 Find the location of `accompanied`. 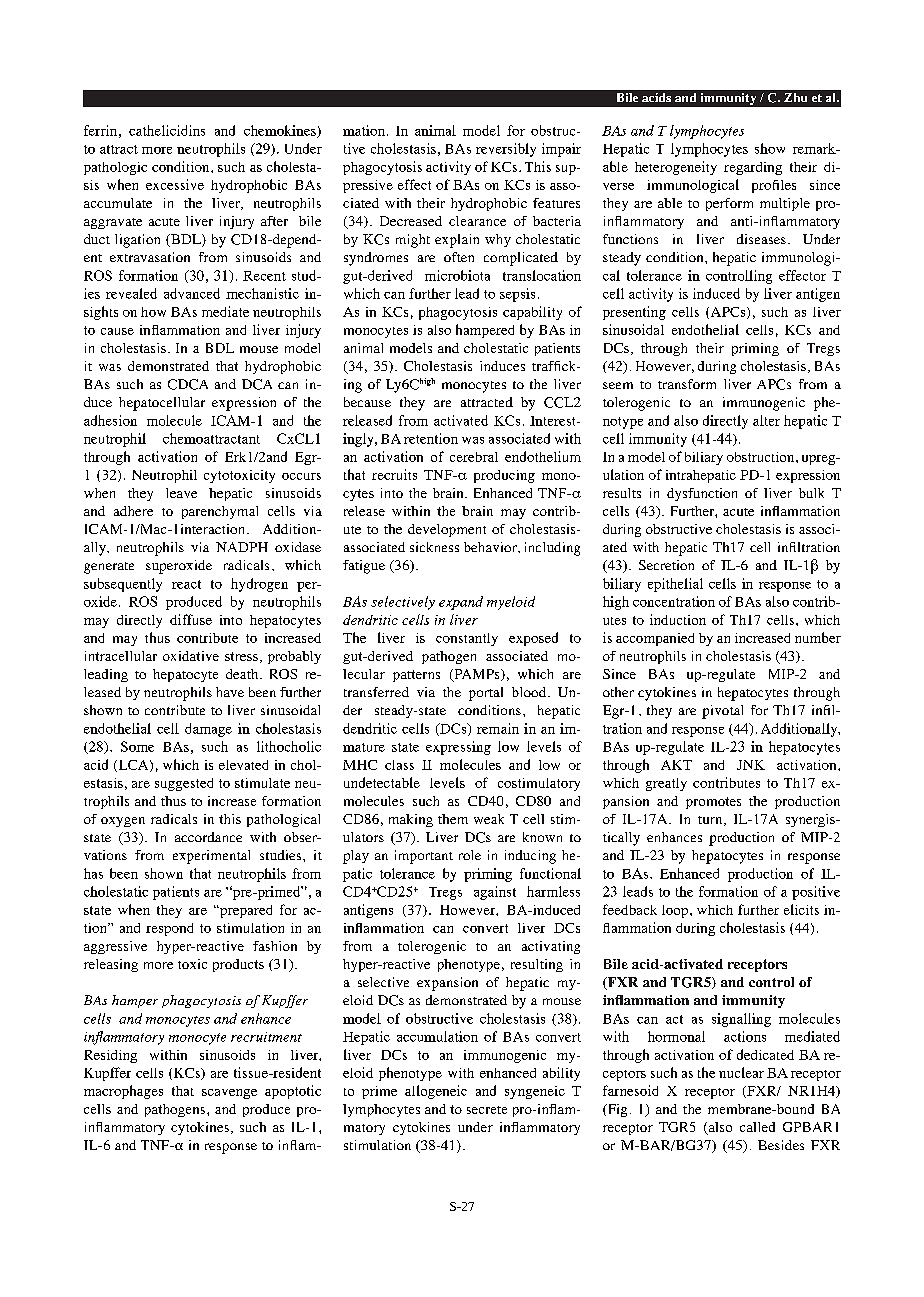

accompanied is located at coordinates (655, 639).
